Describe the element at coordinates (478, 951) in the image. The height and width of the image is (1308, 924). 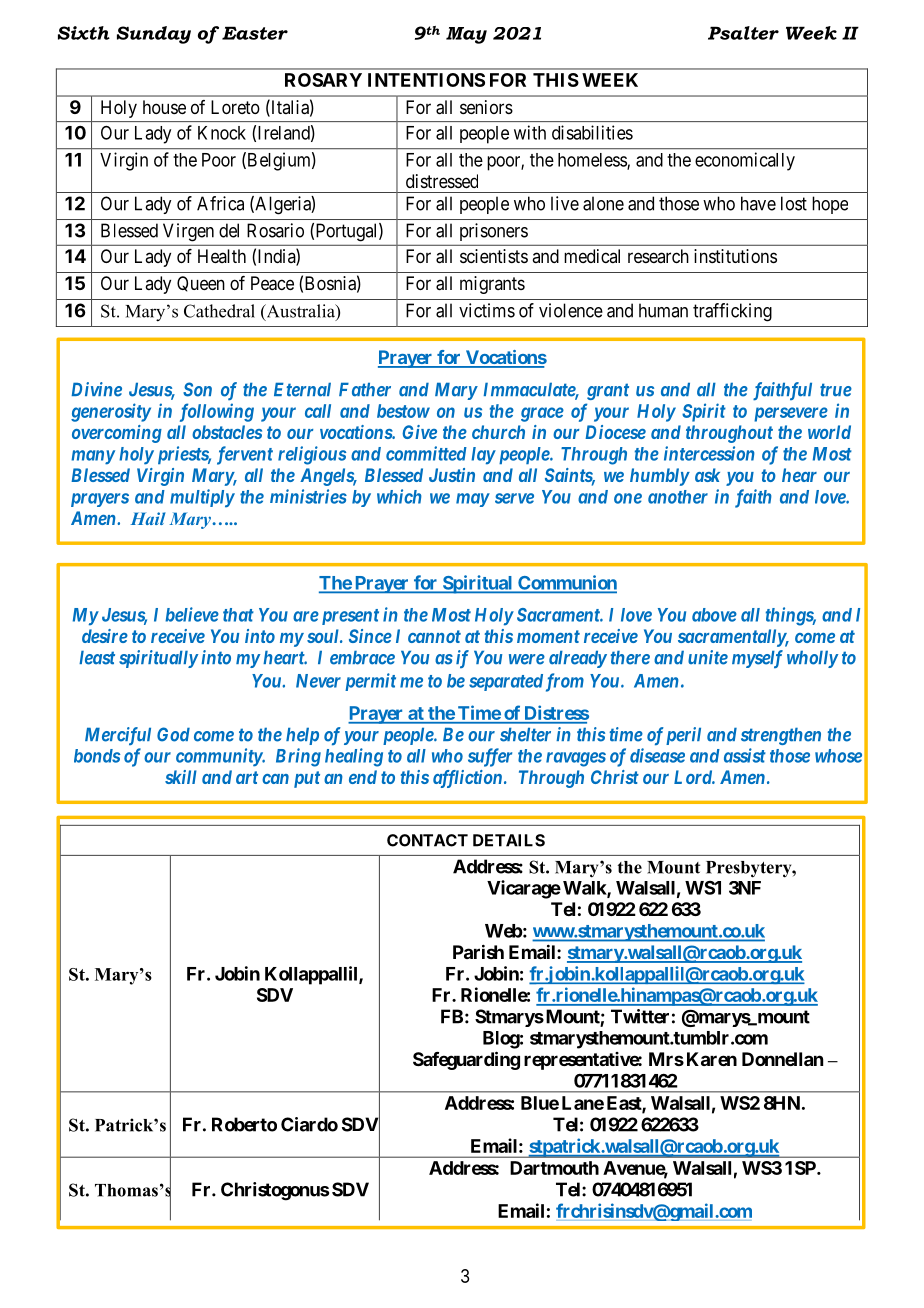
I see `Parish` at that location.
